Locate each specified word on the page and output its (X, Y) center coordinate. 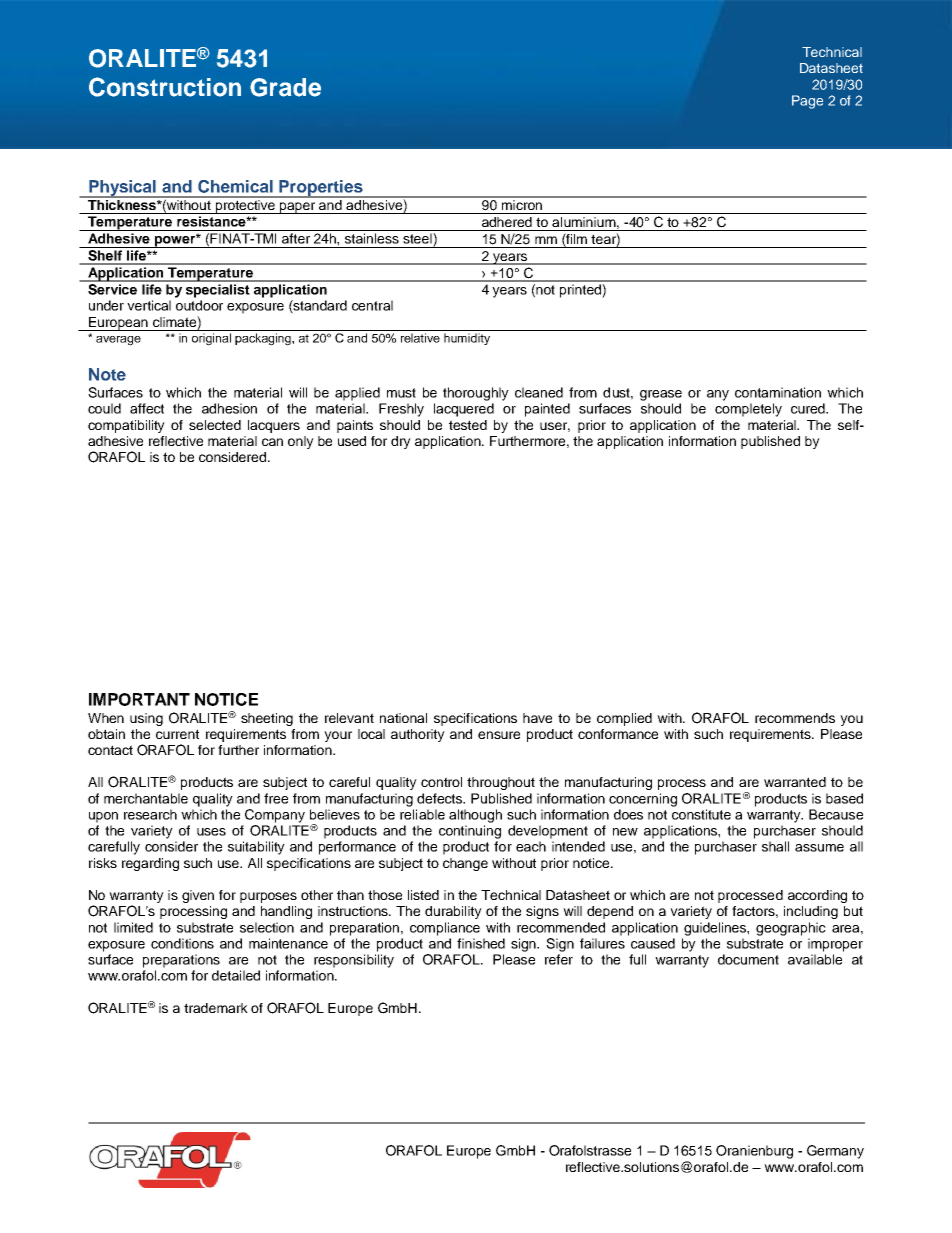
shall (775, 846)
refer (559, 959)
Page (807, 102)
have (537, 718)
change (465, 864)
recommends (795, 718)
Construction (165, 87)
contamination (778, 392)
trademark (216, 1008)
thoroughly (476, 394)
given (198, 896)
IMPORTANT (139, 699)
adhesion (229, 408)
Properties (321, 189)
